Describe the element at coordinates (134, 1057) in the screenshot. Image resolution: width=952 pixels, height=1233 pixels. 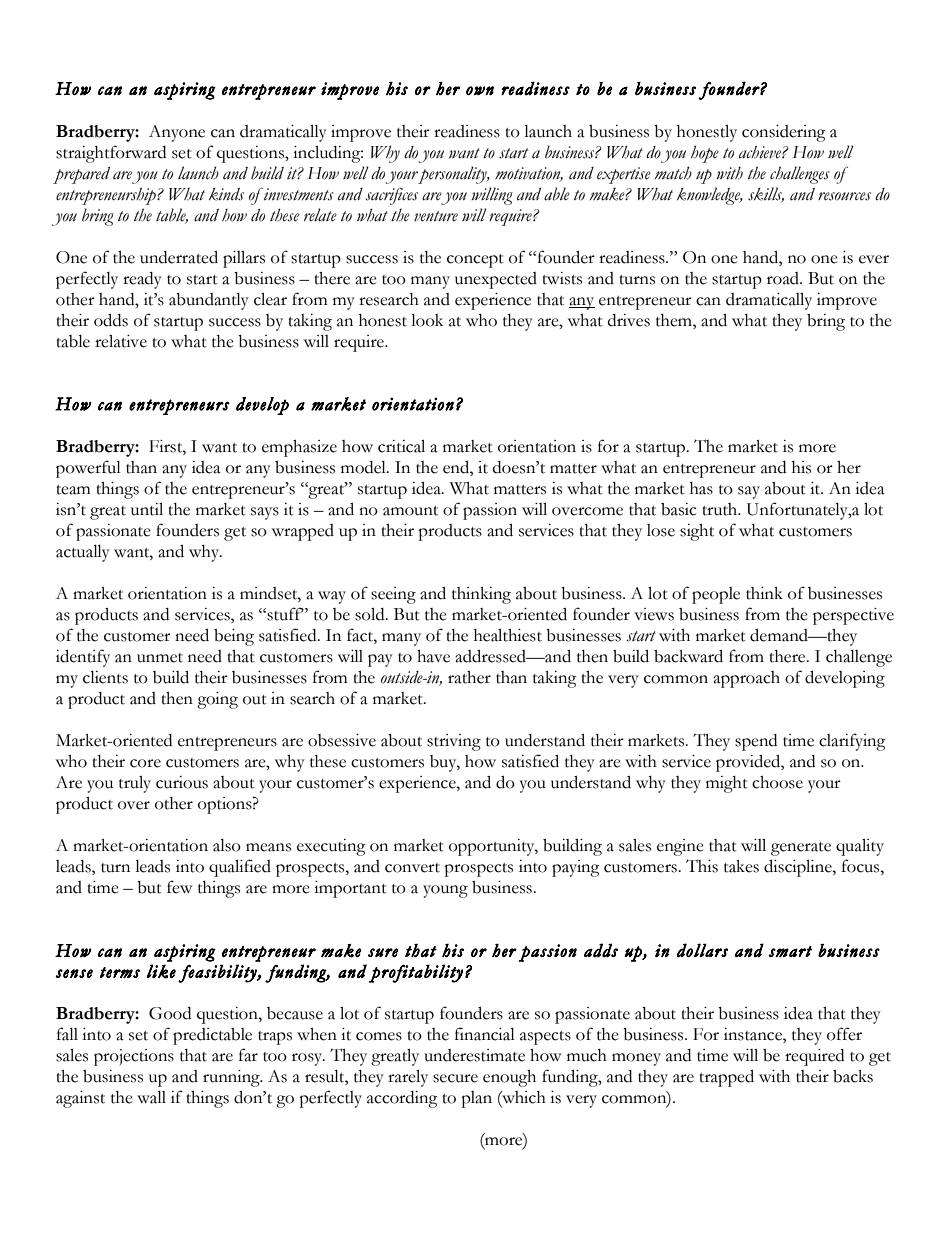
I see `projections` at that location.
